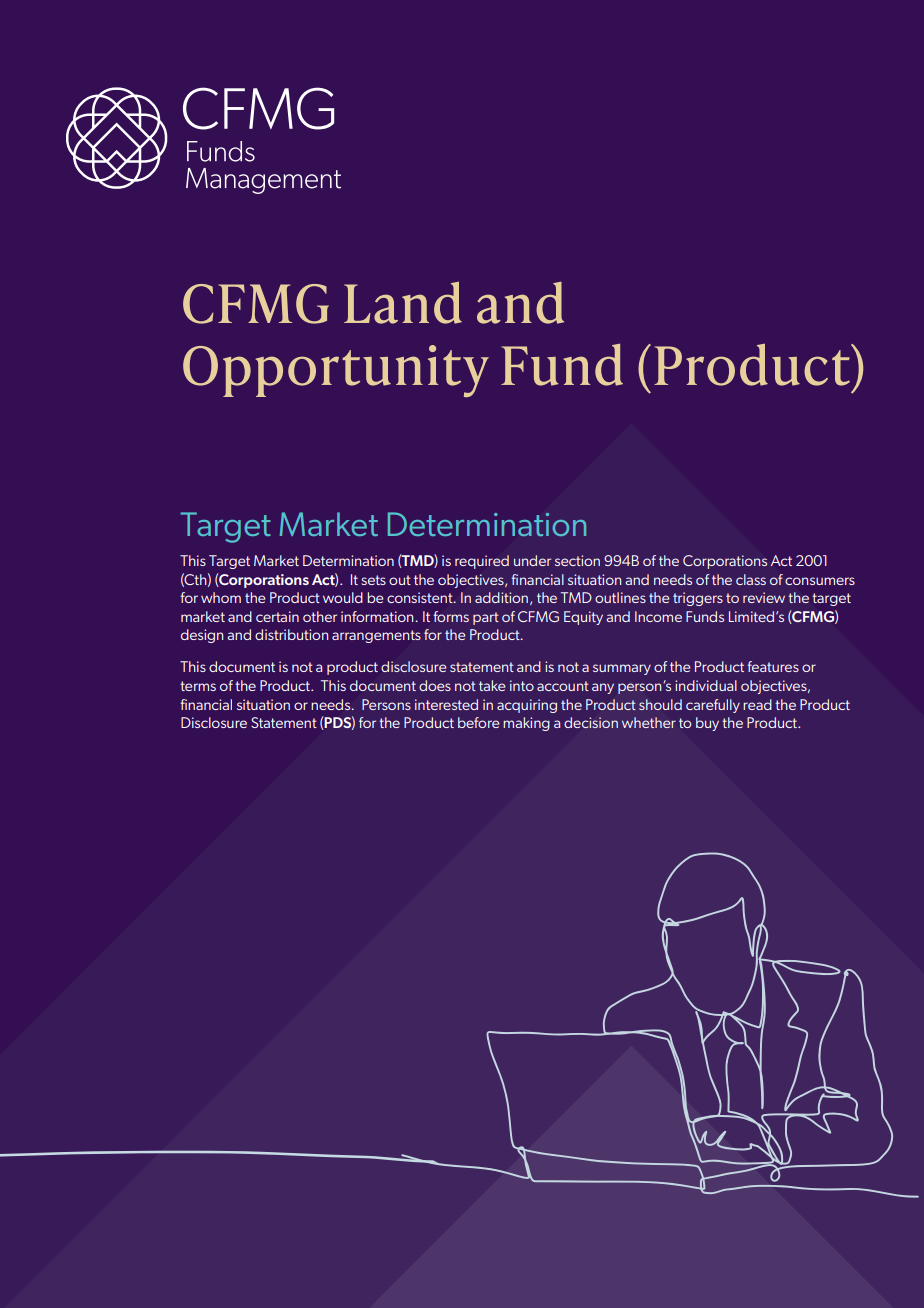 Image resolution: width=924 pixels, height=1308 pixels. What do you see at coordinates (373, 580) in the screenshot?
I see `sets` at bounding box center [373, 580].
